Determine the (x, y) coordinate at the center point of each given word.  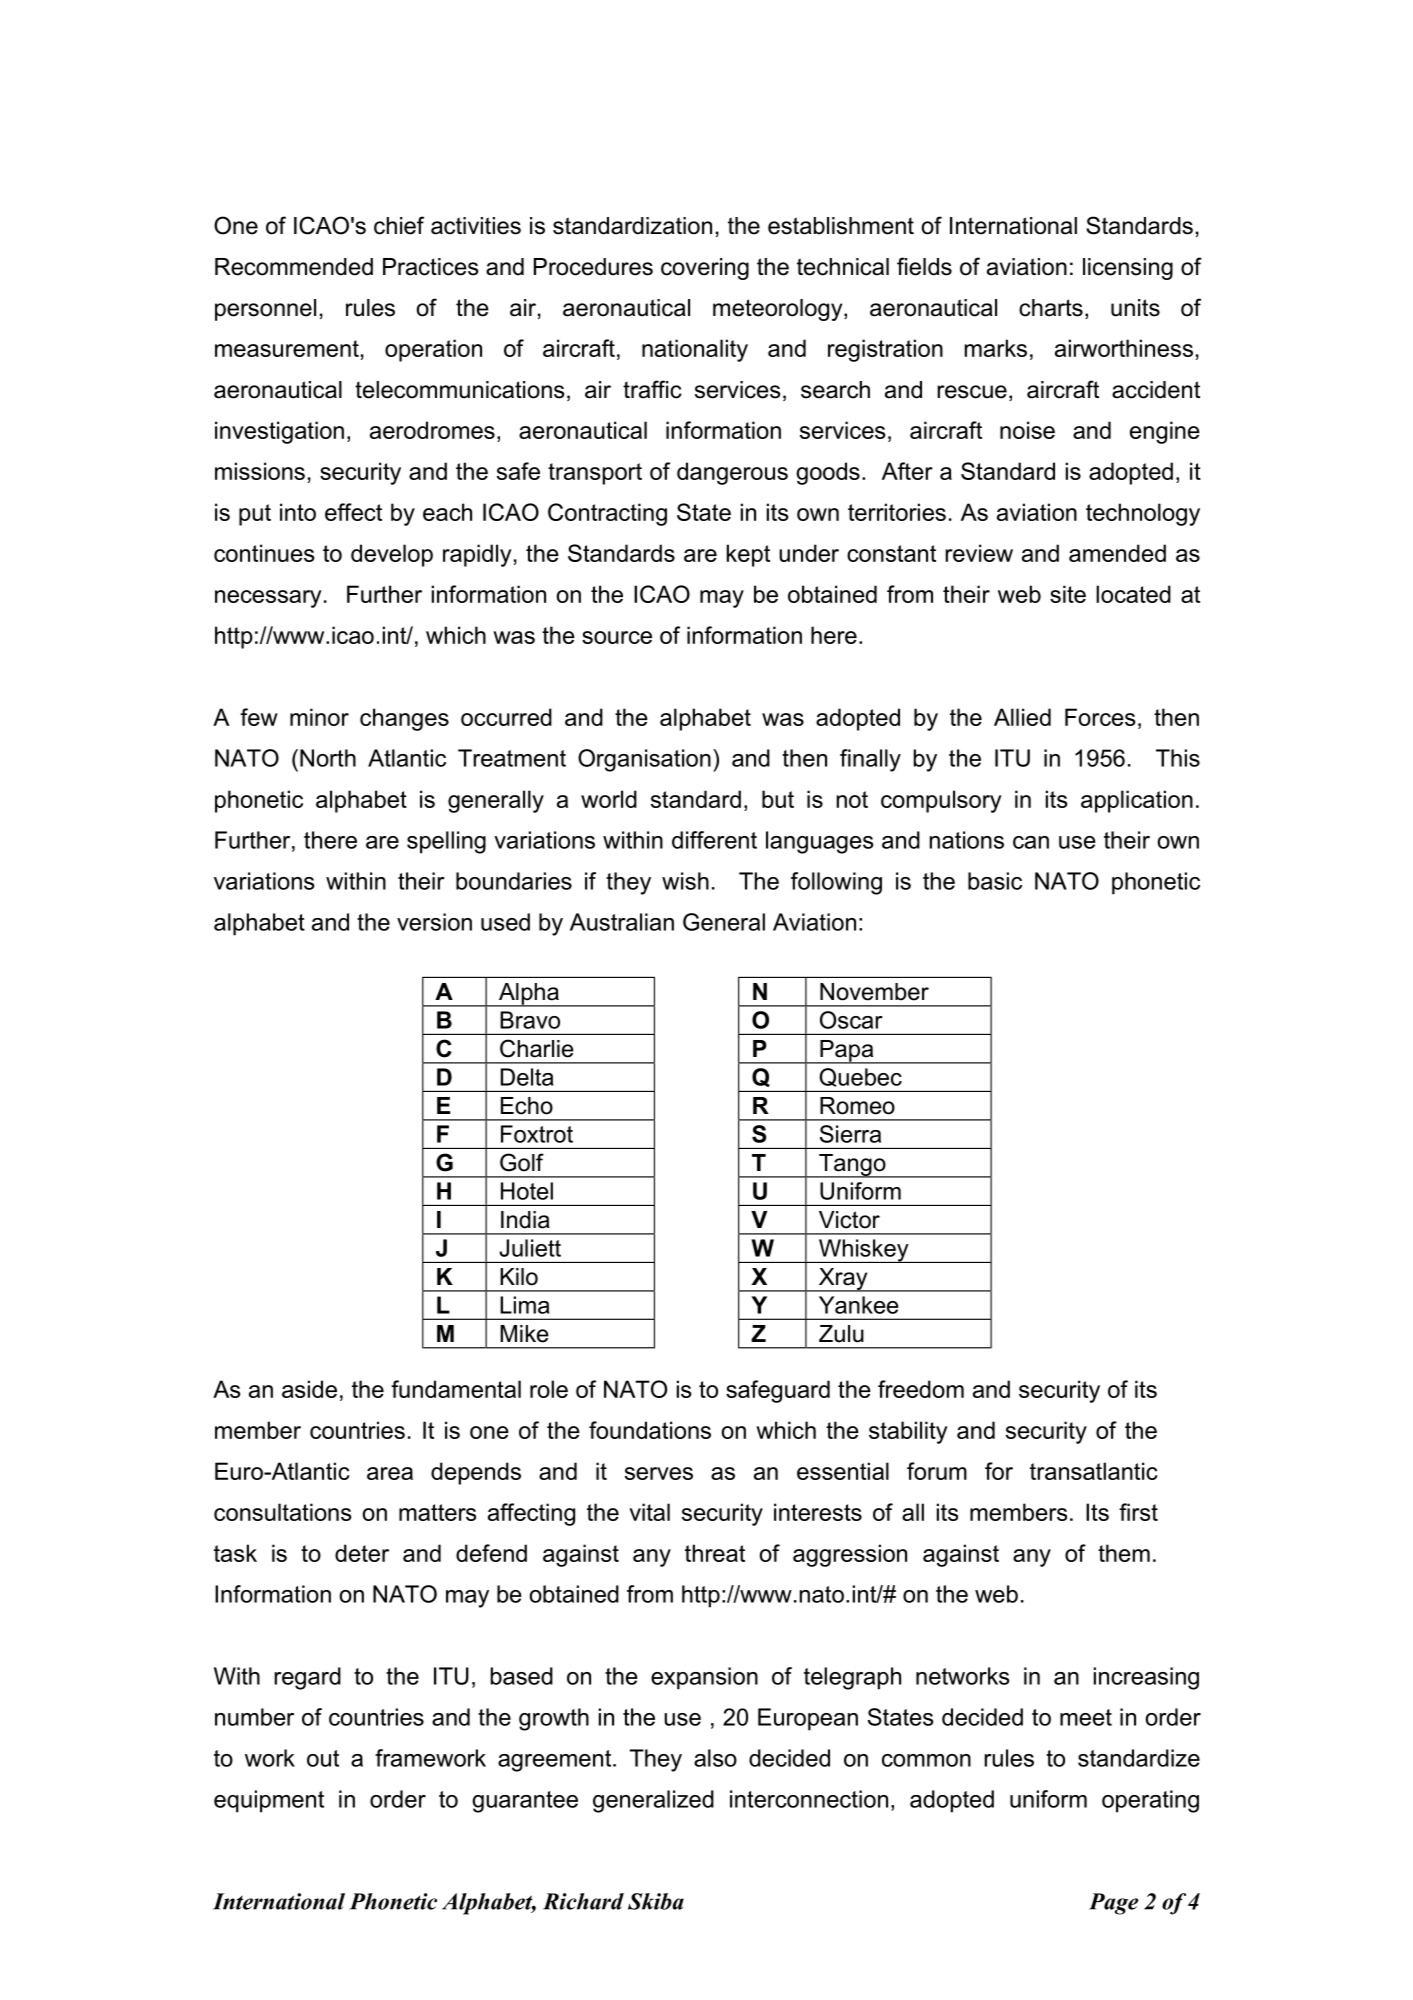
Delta (527, 1077)
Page (1113, 1904)
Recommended (294, 267)
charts (1051, 308)
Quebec (860, 1077)
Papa (847, 1052)
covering (705, 269)
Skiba (656, 1901)
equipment (269, 1801)
